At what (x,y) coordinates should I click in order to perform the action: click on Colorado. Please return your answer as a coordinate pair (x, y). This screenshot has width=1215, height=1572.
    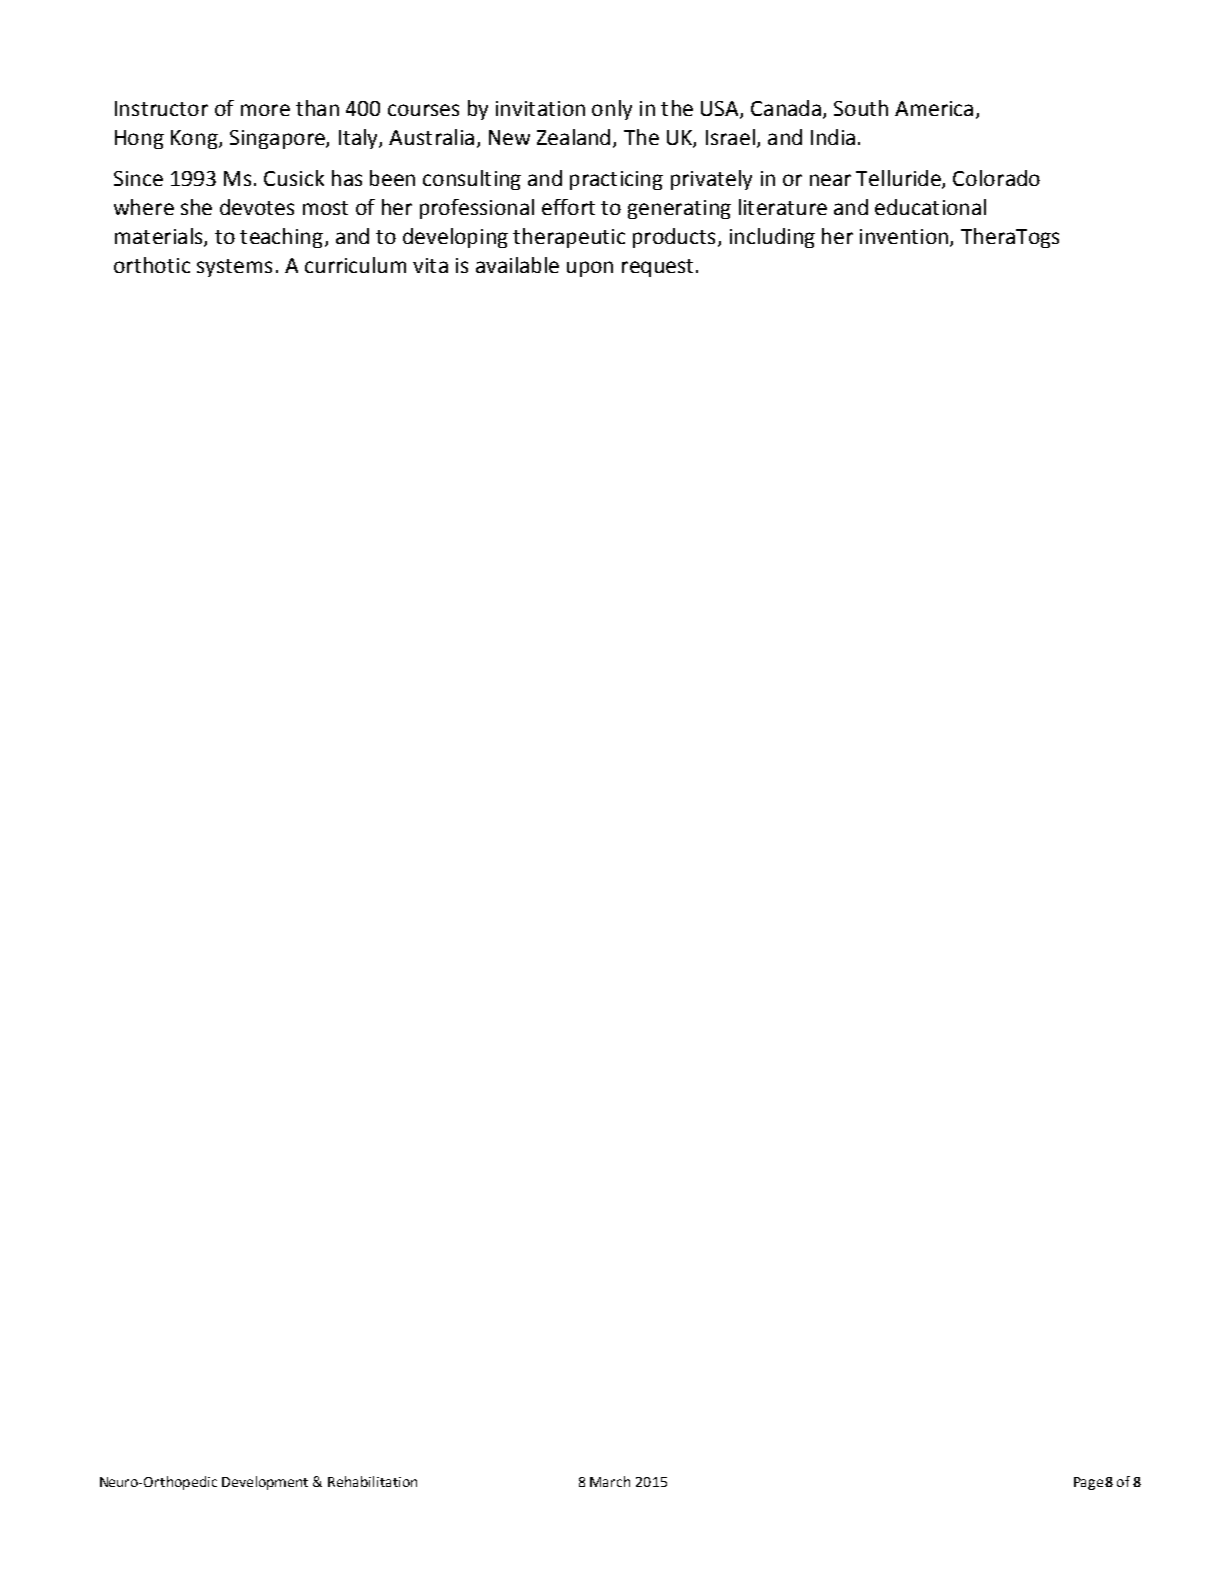
    Looking at the image, I should click on (996, 178).
